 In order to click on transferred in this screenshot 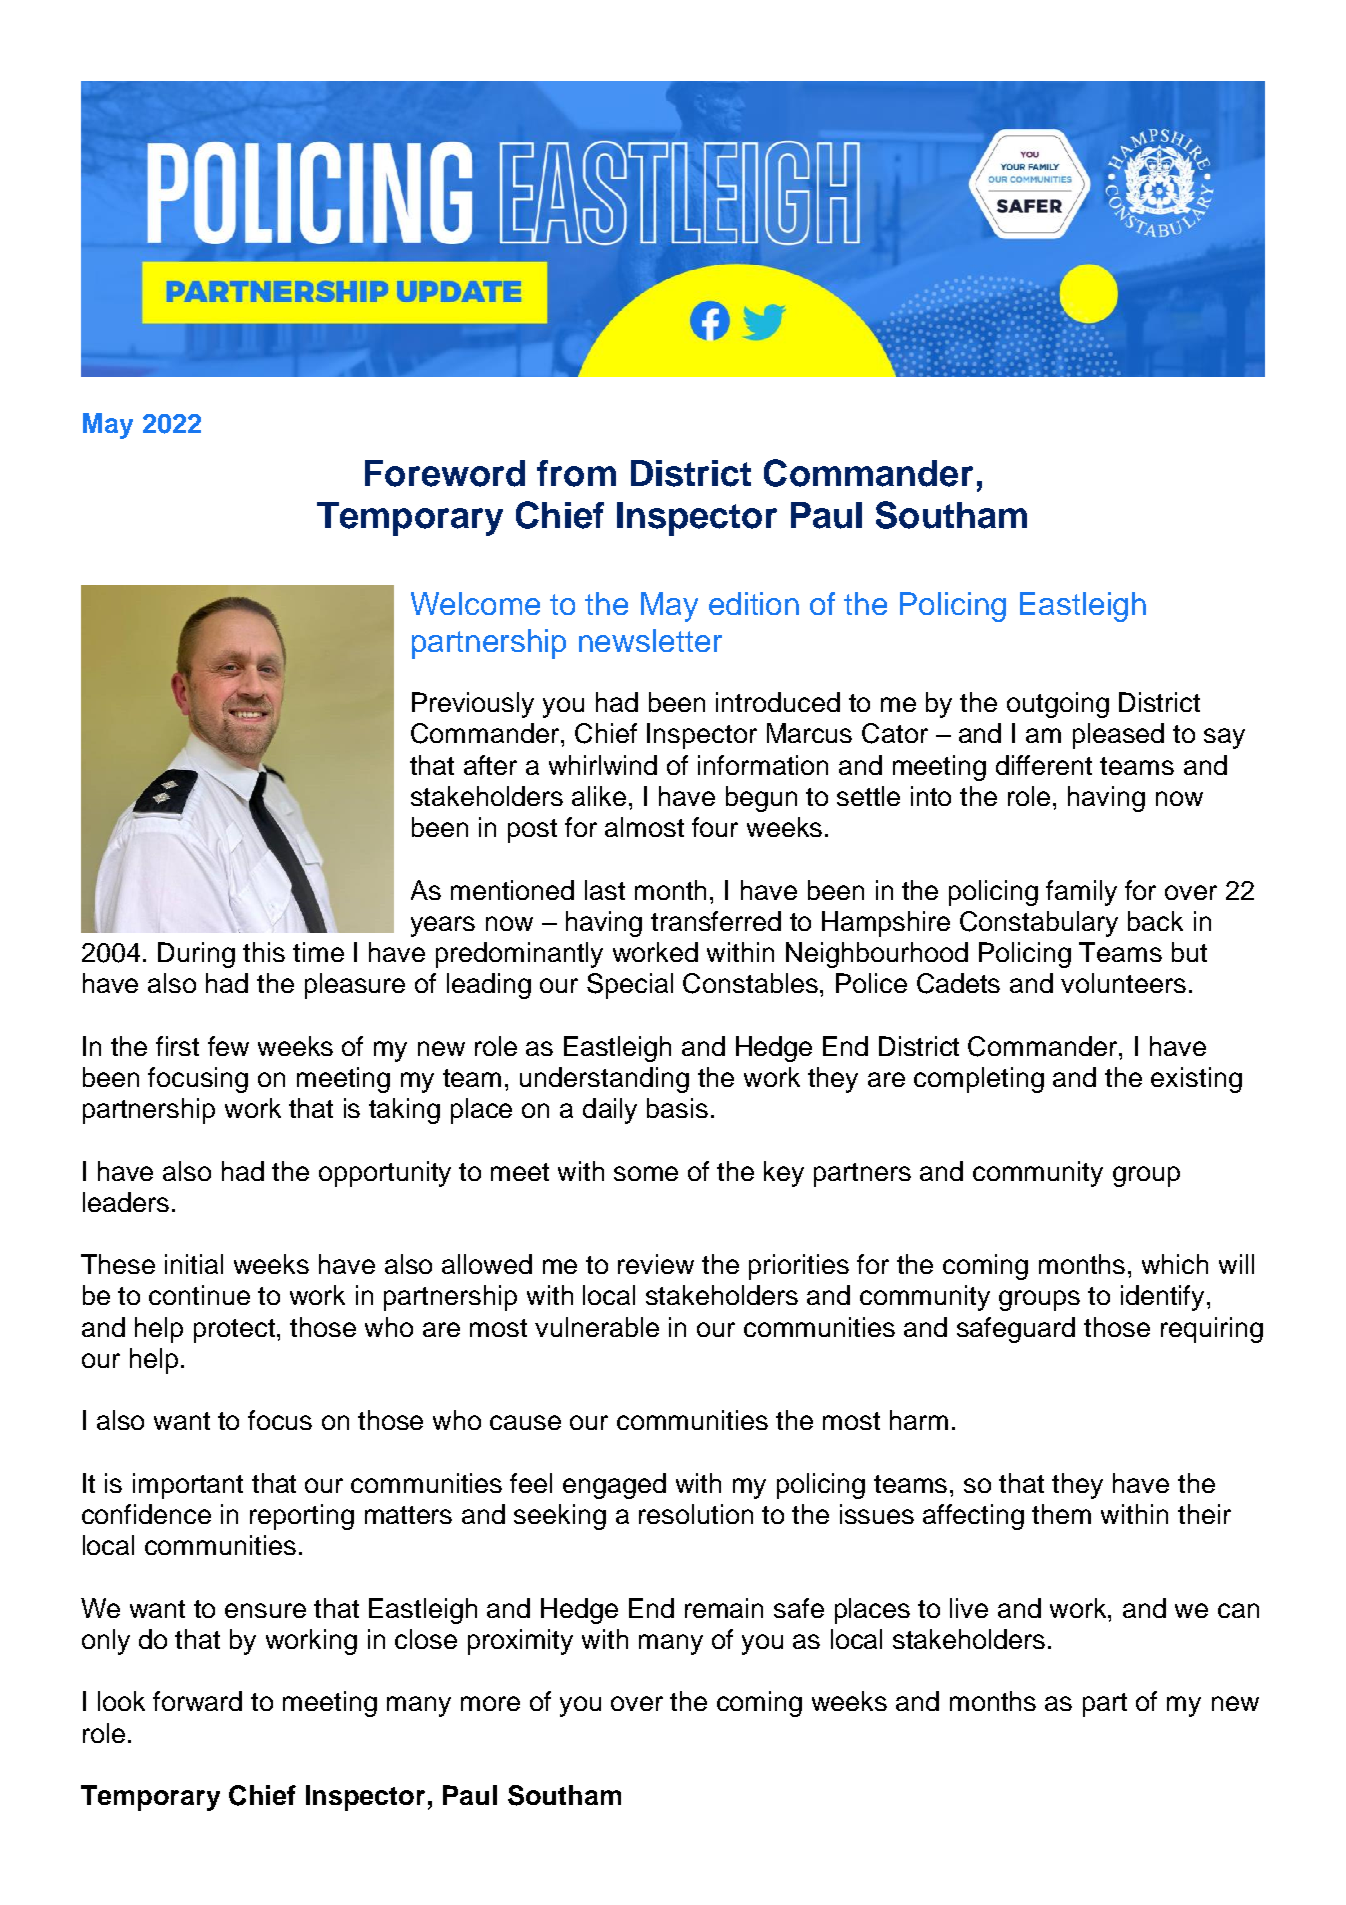, I will do `click(716, 921)`.
